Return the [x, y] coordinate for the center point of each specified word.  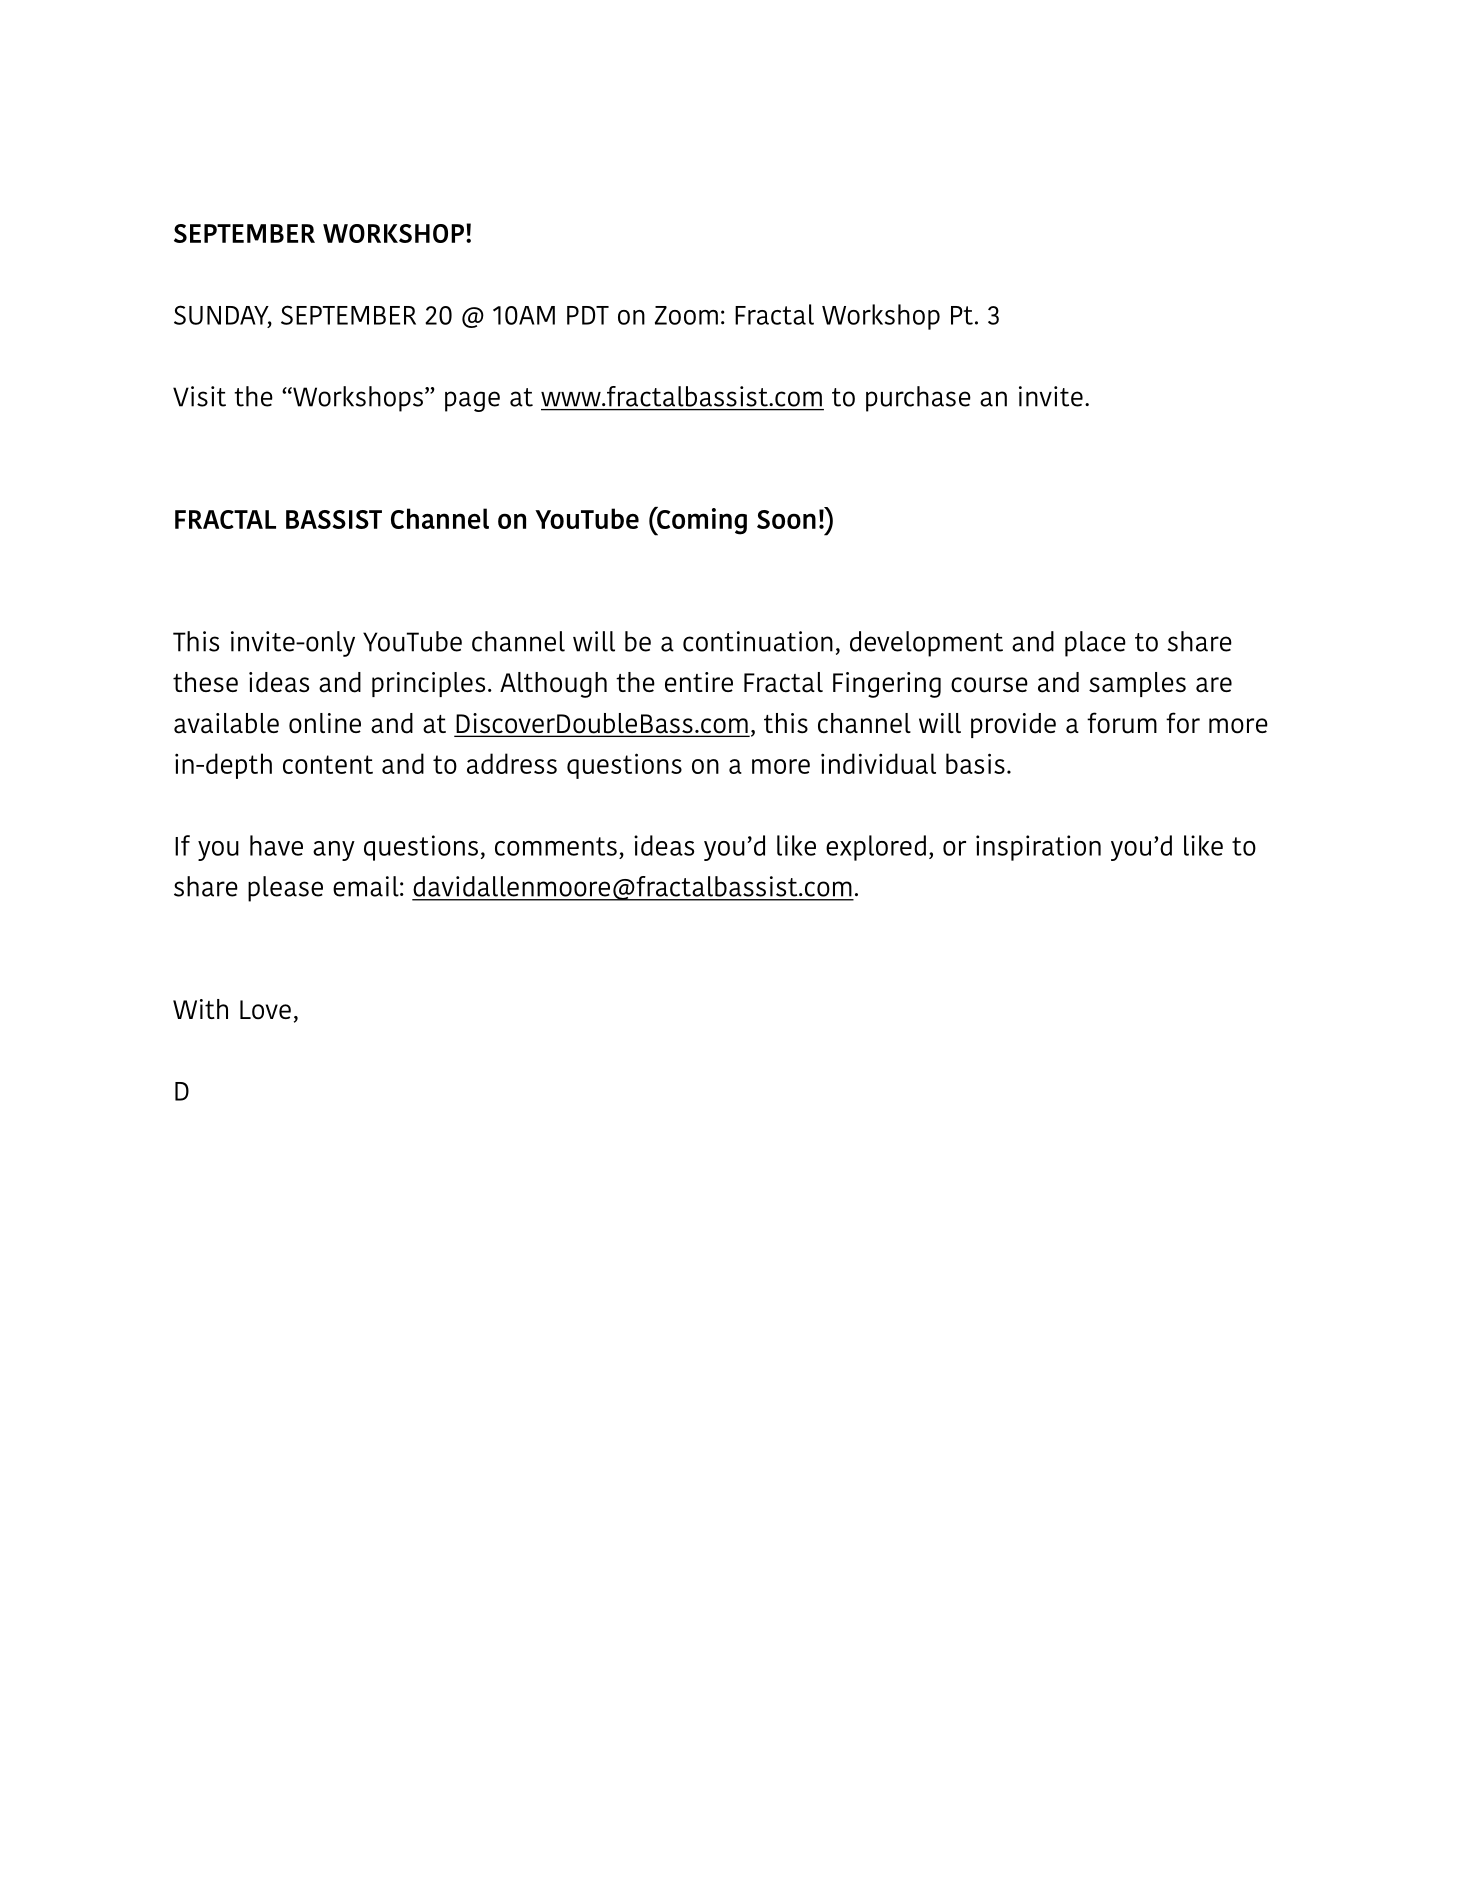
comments [556, 846]
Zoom [686, 315]
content [328, 764]
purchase [918, 399]
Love [265, 1010]
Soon [786, 519]
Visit [199, 396]
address [512, 763]
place [1095, 644]
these [205, 682]
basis [975, 763]
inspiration [1038, 848]
